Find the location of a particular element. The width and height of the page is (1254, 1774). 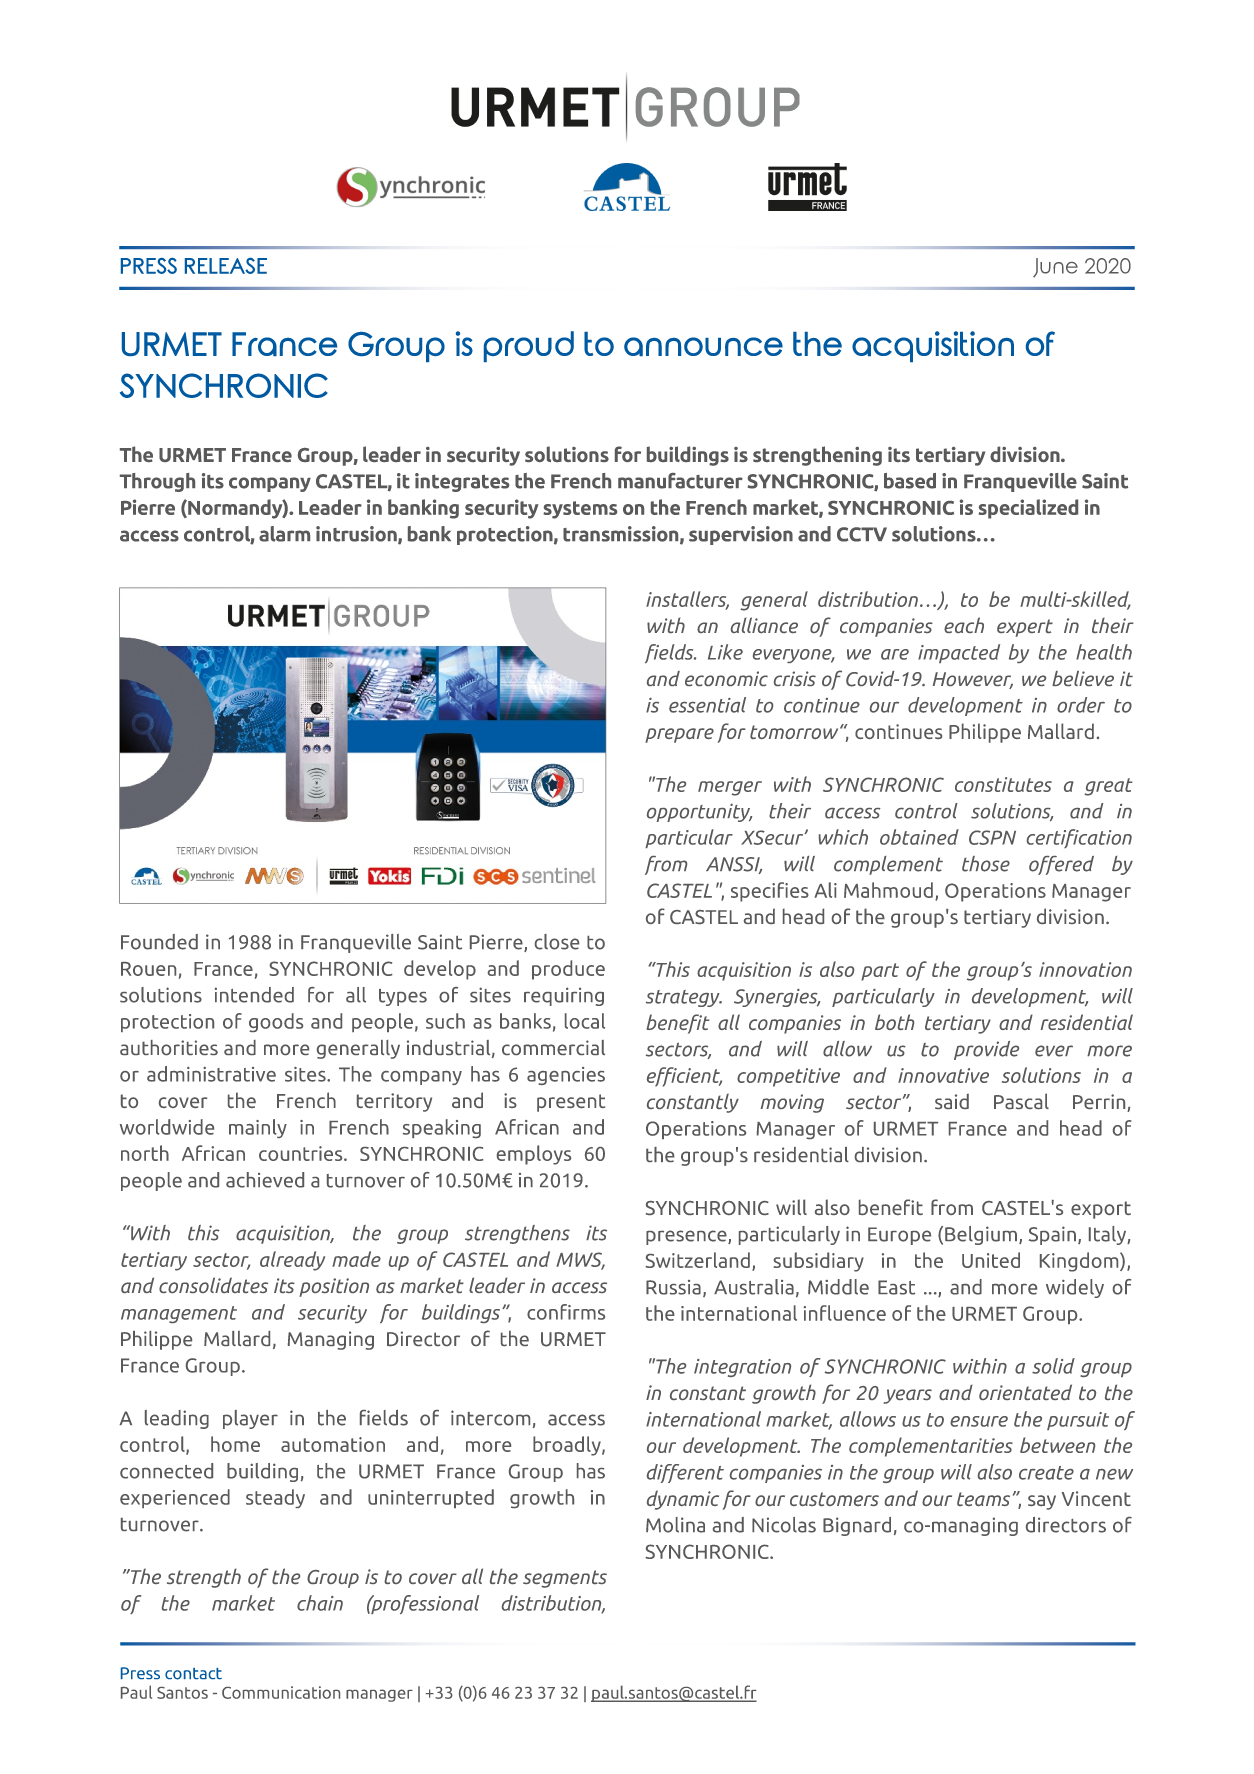

announce is located at coordinates (703, 346).
